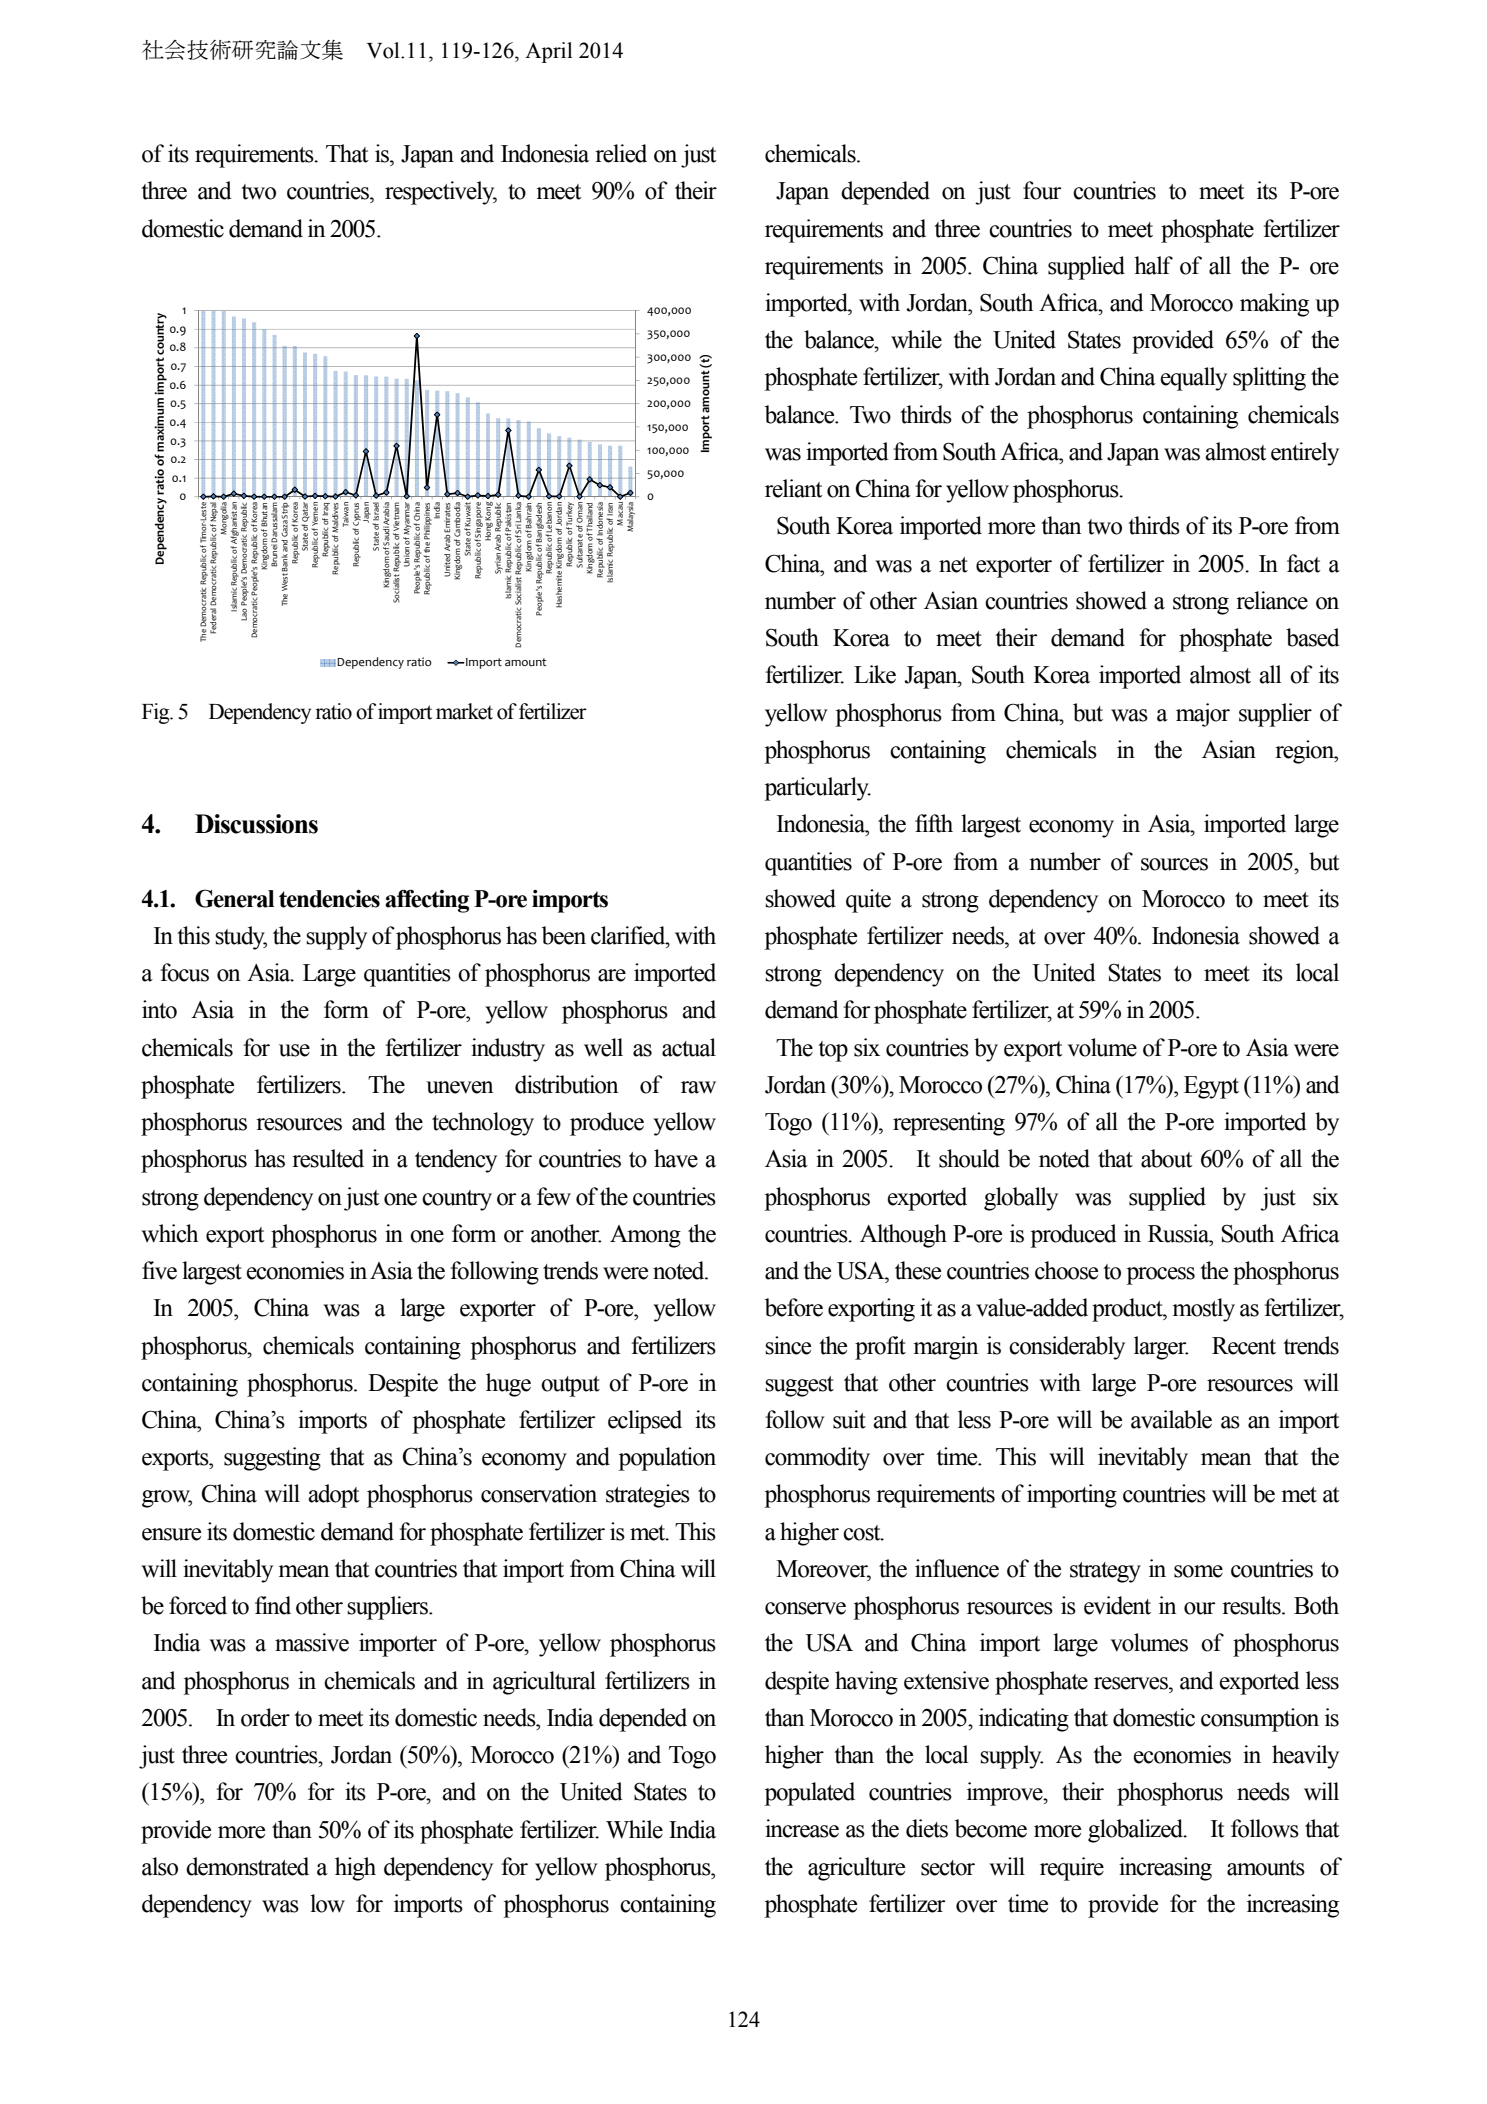 The image size is (1487, 2104). Describe the element at coordinates (441, 193) in the screenshot. I see `respectively` at that location.
